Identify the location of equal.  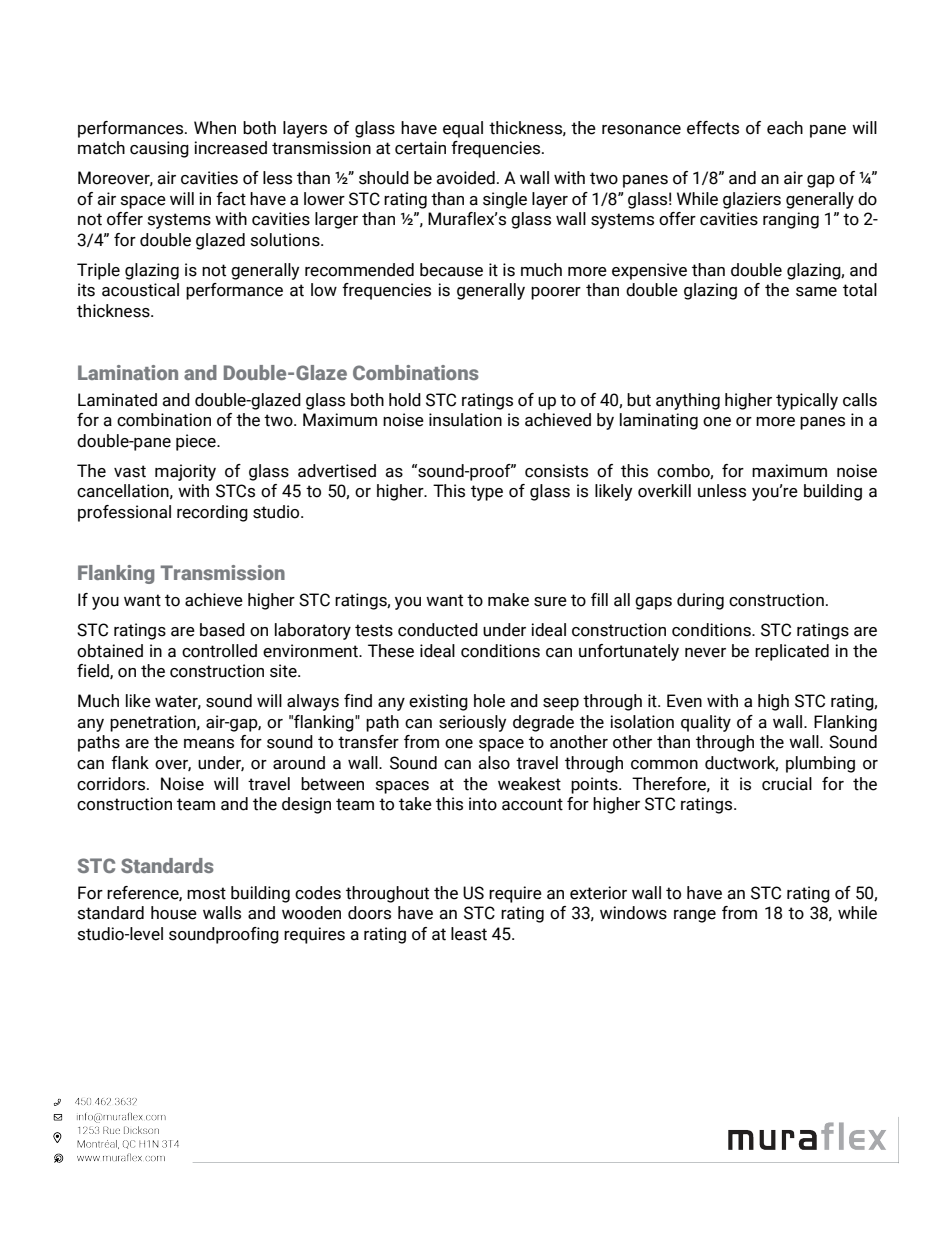
(463, 129).
